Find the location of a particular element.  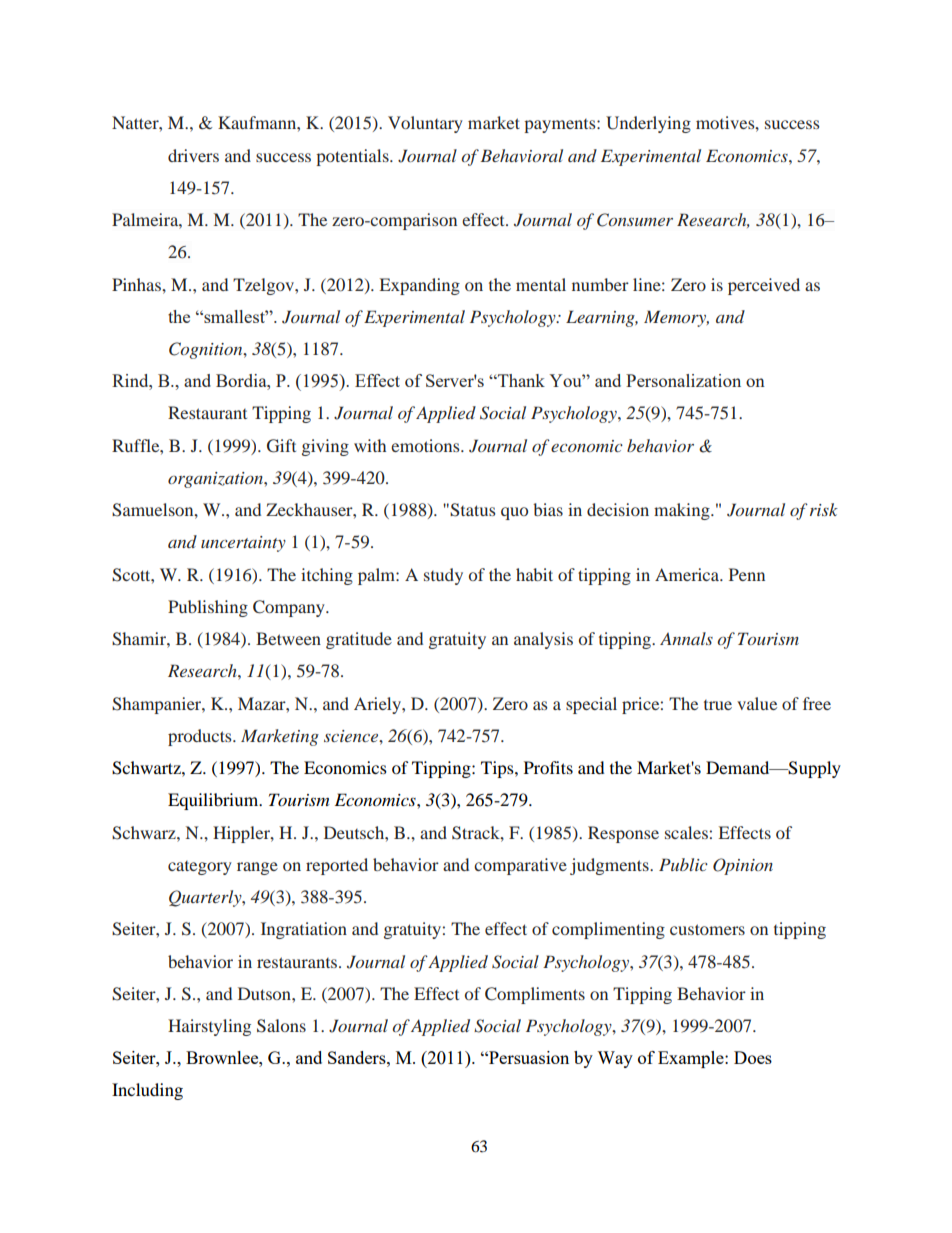

Hairstyling is located at coordinates (209, 1027).
